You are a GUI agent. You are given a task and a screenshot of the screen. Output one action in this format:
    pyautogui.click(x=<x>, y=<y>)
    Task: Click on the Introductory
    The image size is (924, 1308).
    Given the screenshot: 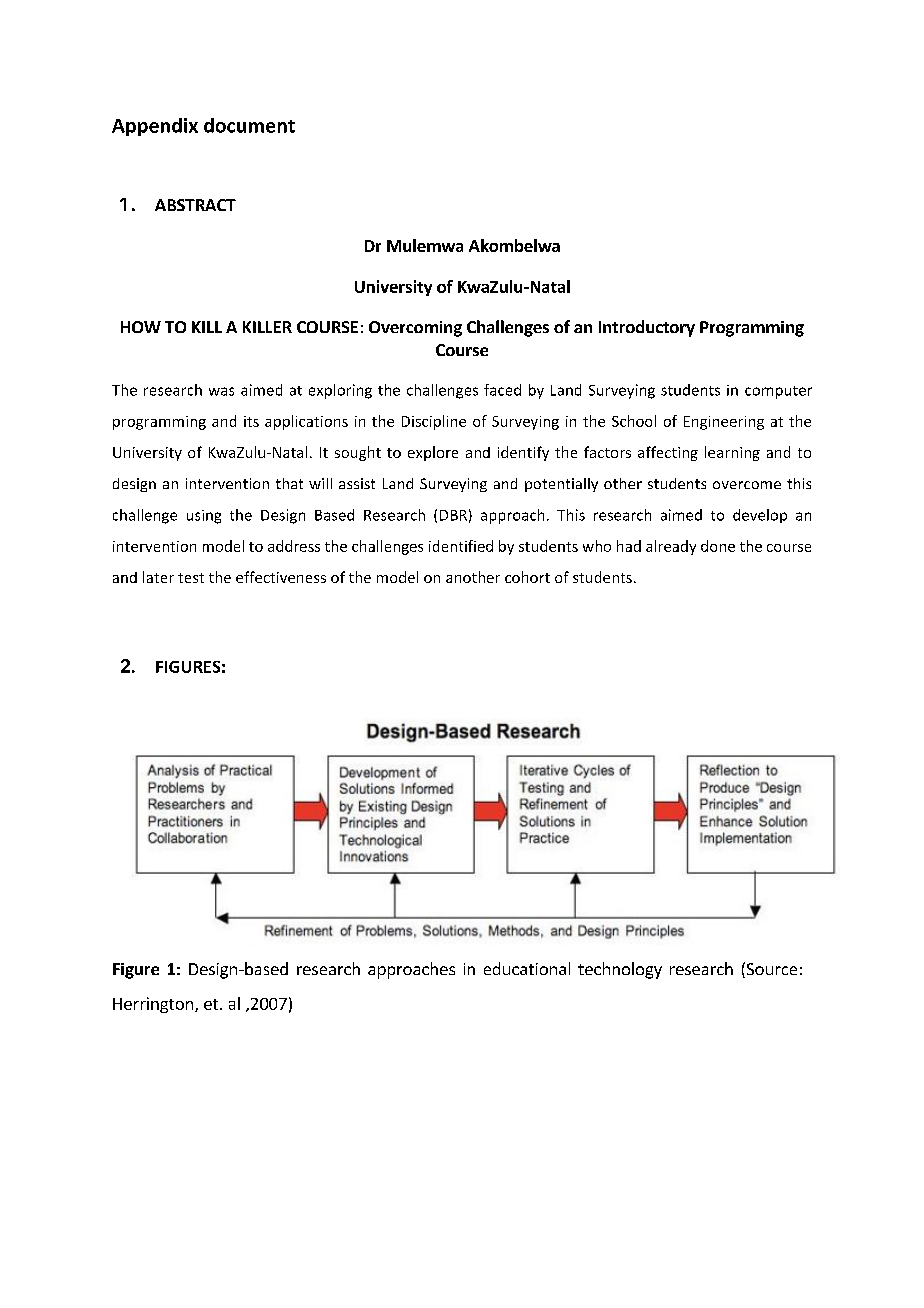 What is the action you would take?
    pyautogui.click(x=647, y=328)
